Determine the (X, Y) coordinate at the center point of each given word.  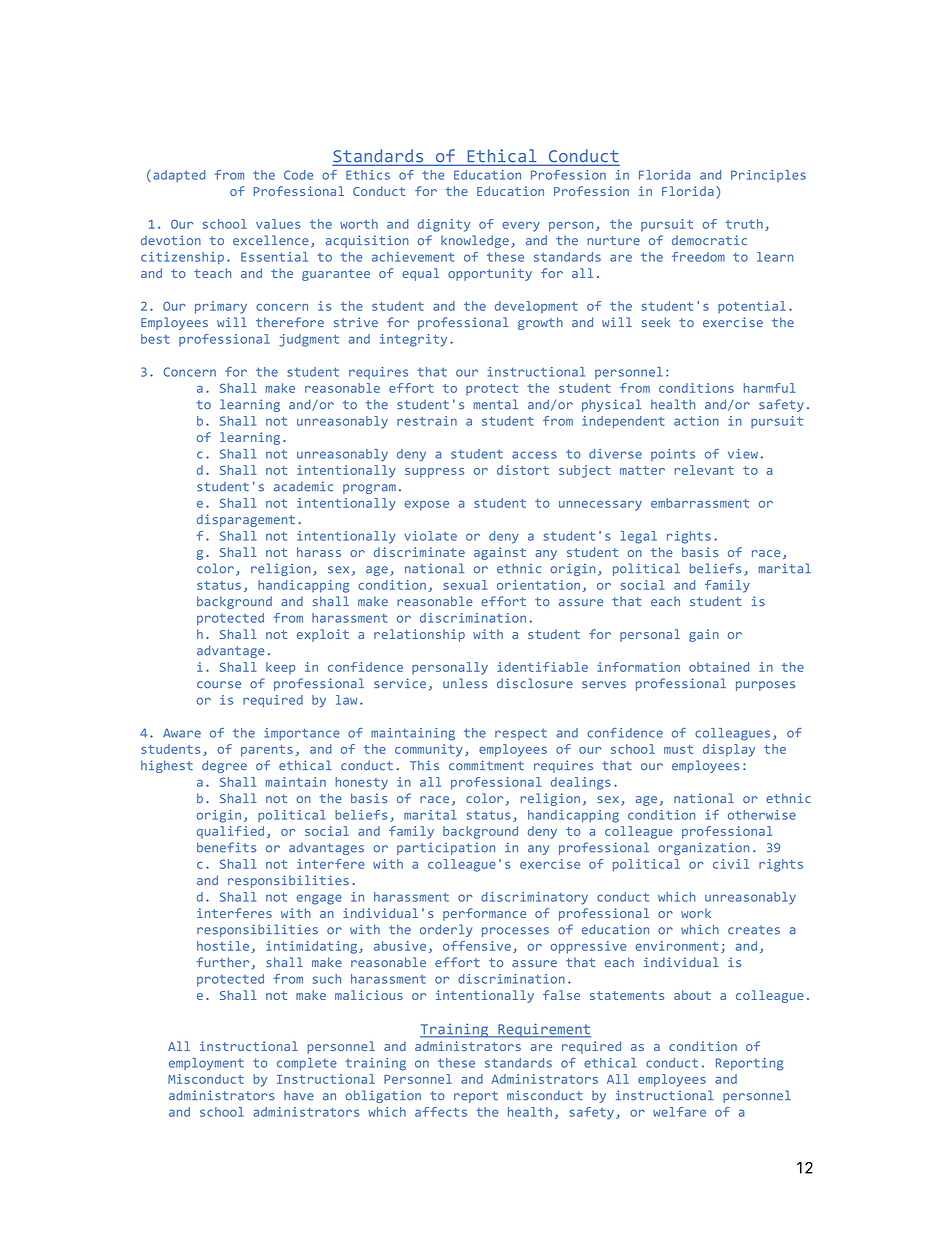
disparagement (246, 520)
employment (206, 1064)
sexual (465, 585)
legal (639, 537)
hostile (224, 947)
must (678, 749)
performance (484, 914)
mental (495, 404)
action (696, 421)
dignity (444, 225)
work (696, 913)
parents (267, 751)
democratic (709, 240)
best (155, 339)
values (278, 224)
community (429, 750)
